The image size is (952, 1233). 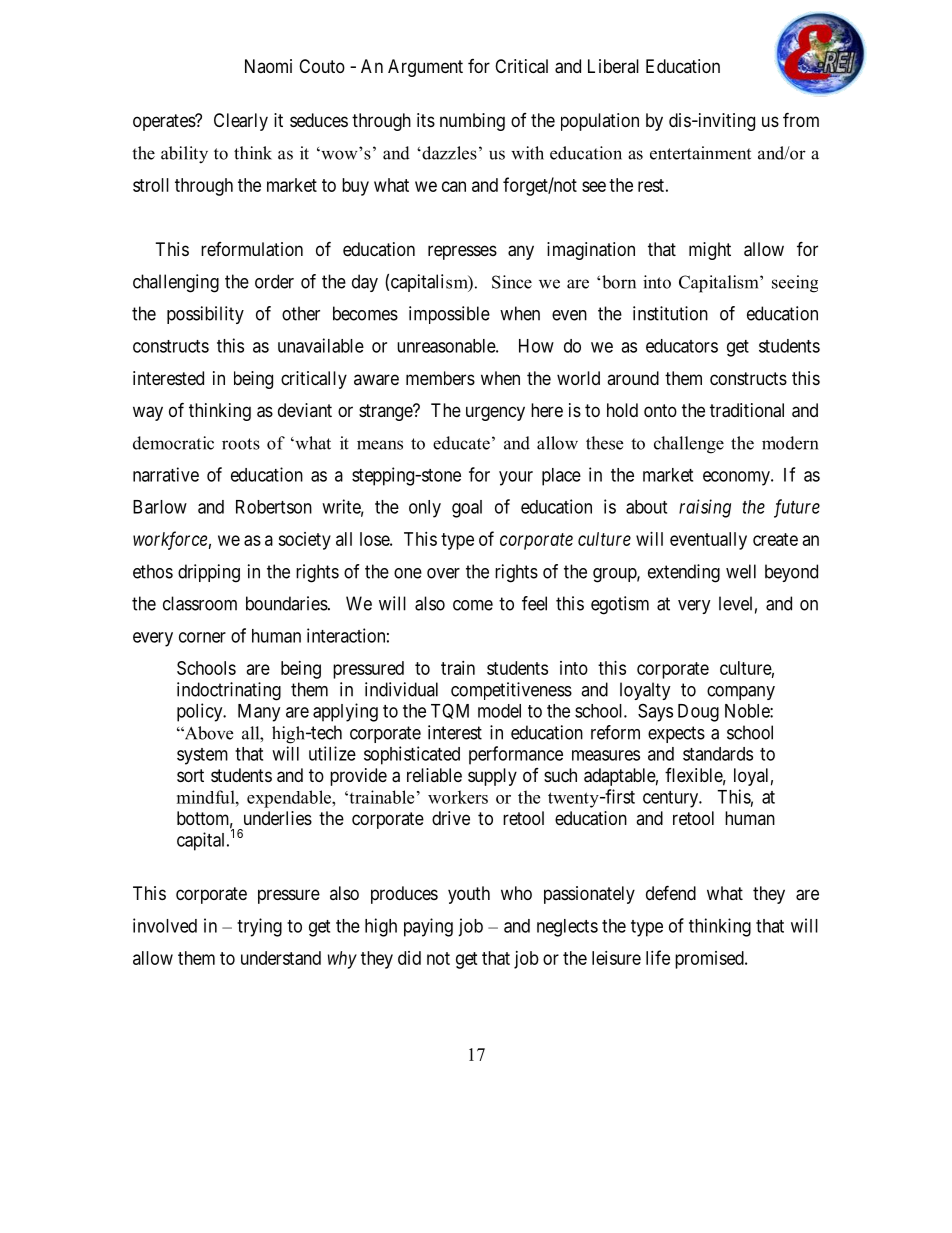 I want to click on well, so click(x=741, y=571).
